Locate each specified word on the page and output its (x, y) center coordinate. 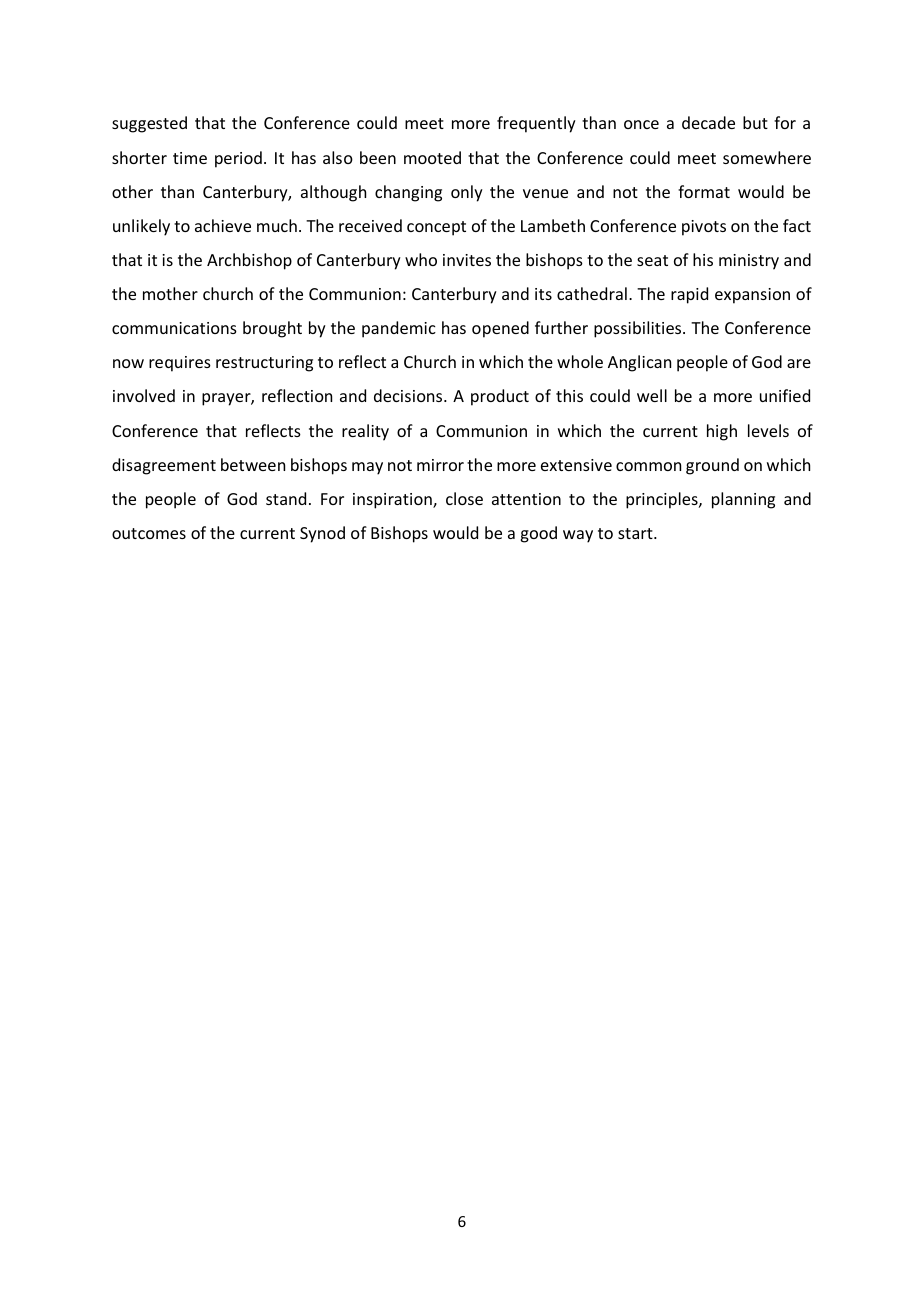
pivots (704, 228)
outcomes (149, 533)
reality (365, 432)
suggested (149, 124)
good (538, 534)
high (722, 432)
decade (708, 122)
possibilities (639, 329)
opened (500, 329)
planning (743, 500)
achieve (223, 225)
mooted (432, 157)
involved (144, 395)
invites (467, 260)
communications (174, 328)
